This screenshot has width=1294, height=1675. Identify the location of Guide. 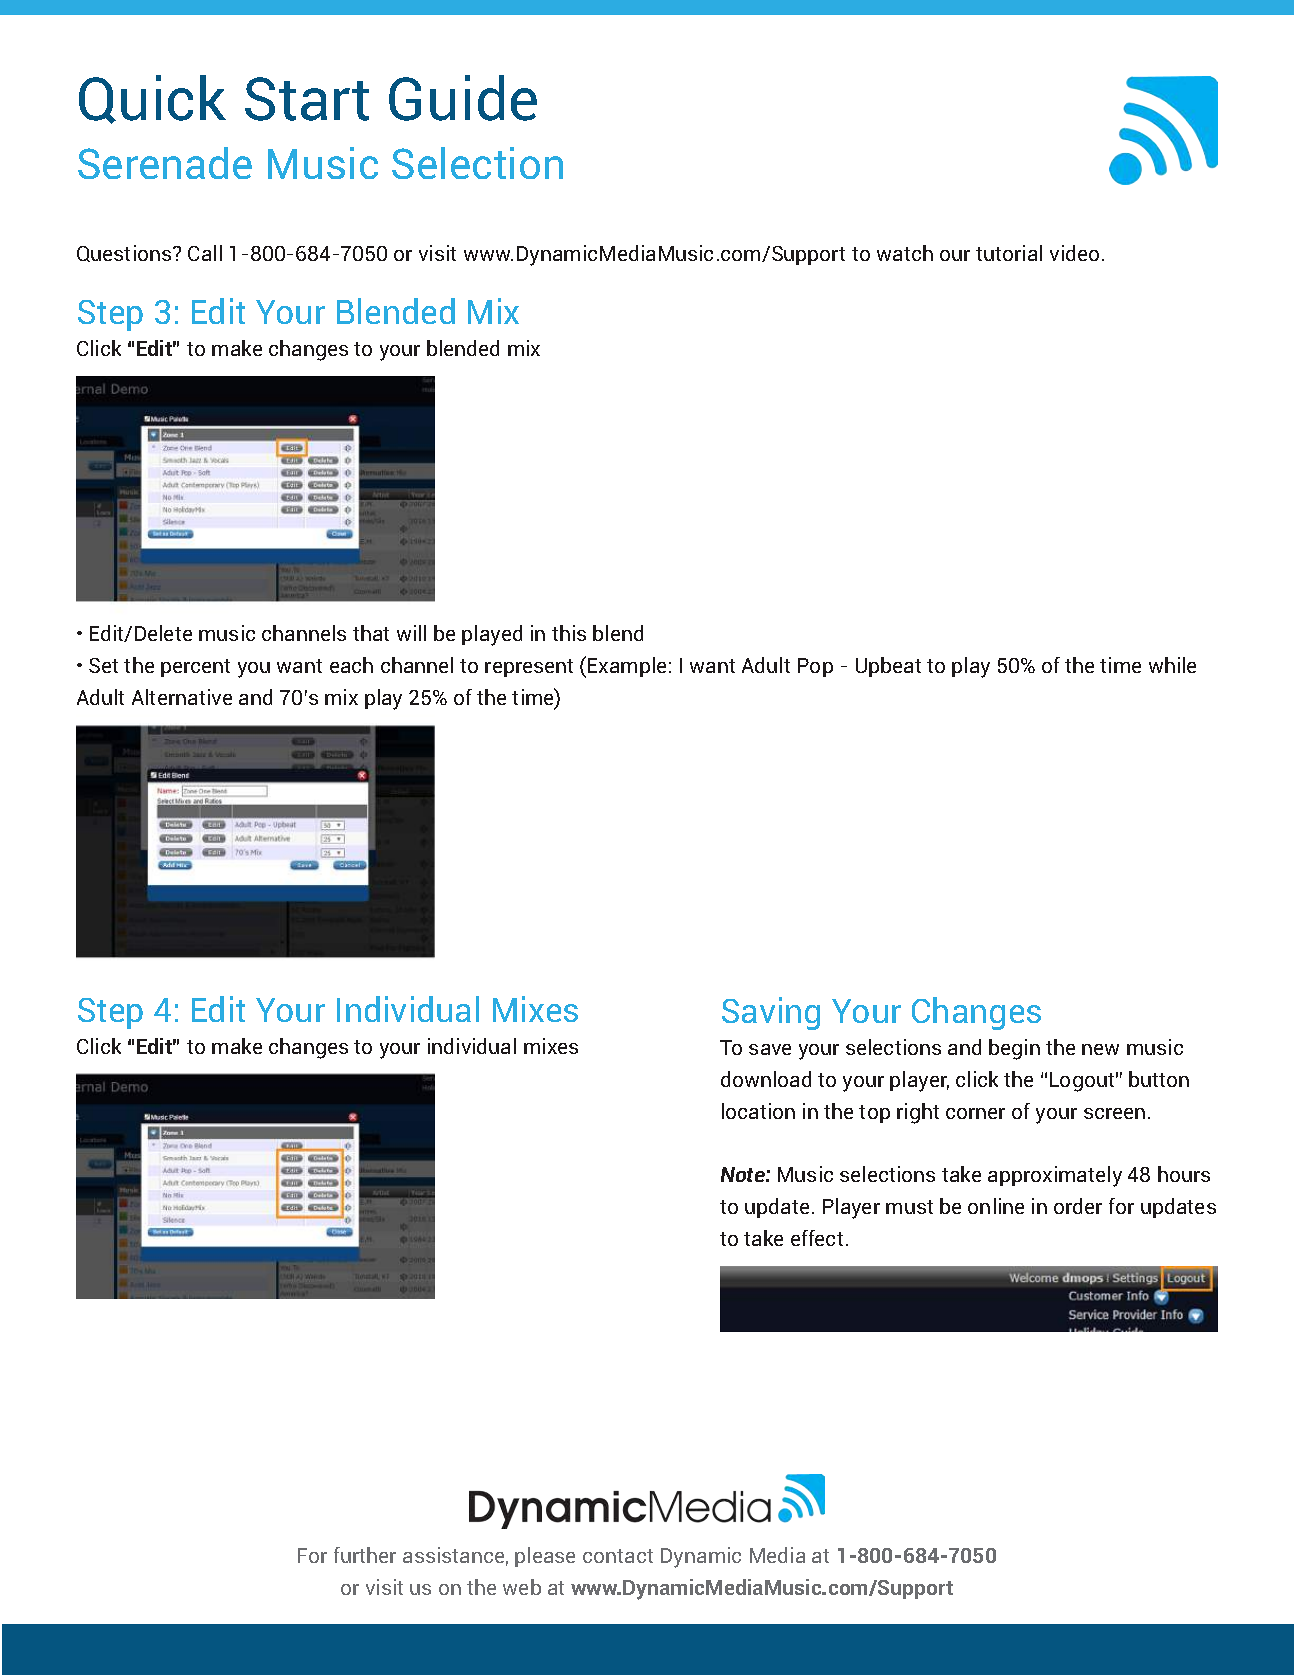
(463, 98).
